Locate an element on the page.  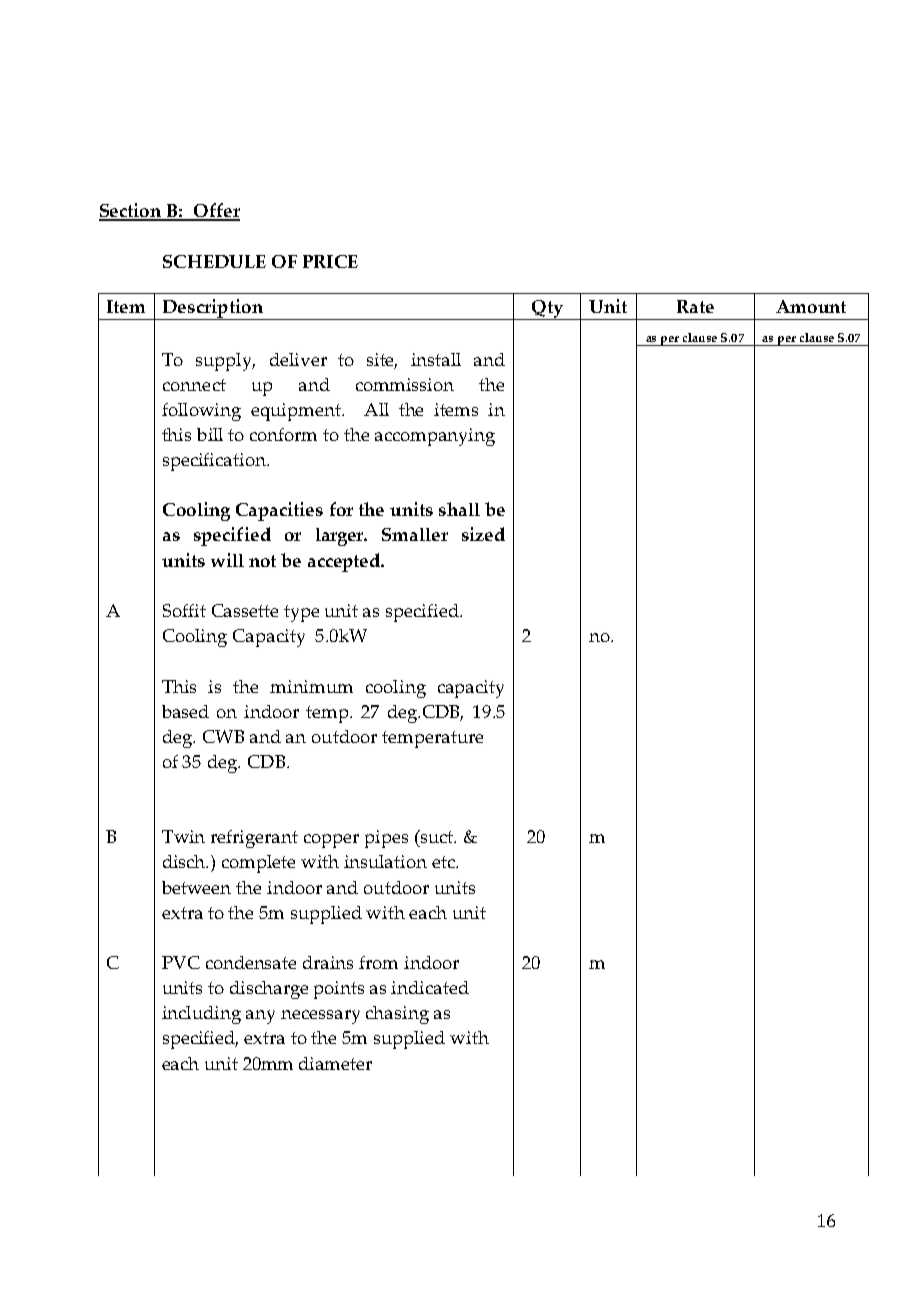
accompanying is located at coordinates (435, 437).
